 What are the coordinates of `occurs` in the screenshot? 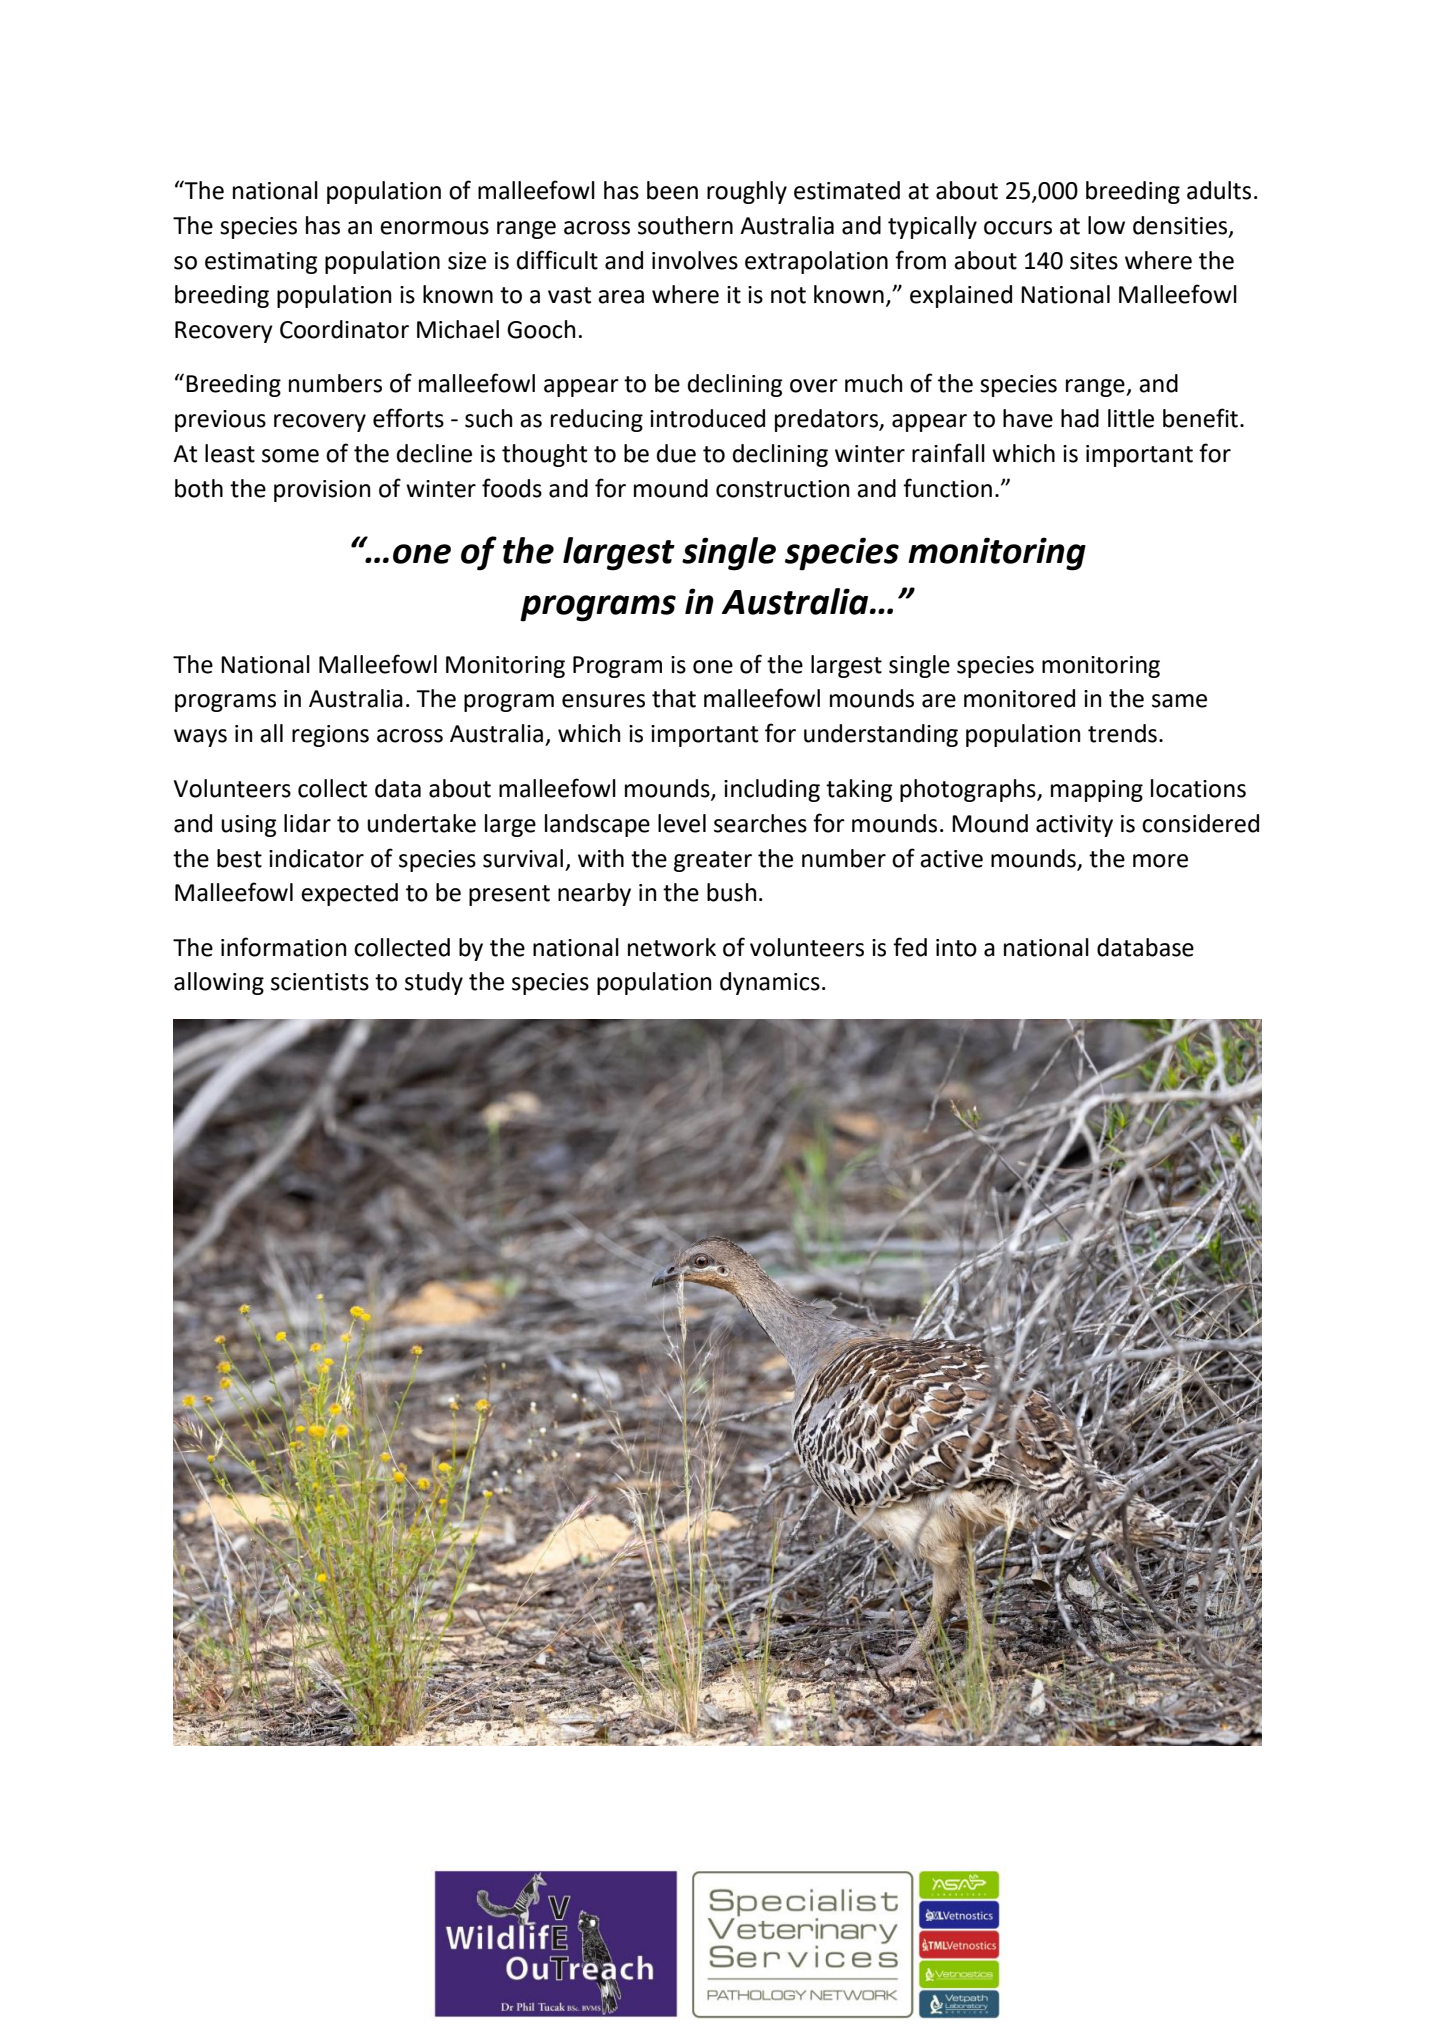 It's located at (1018, 228).
